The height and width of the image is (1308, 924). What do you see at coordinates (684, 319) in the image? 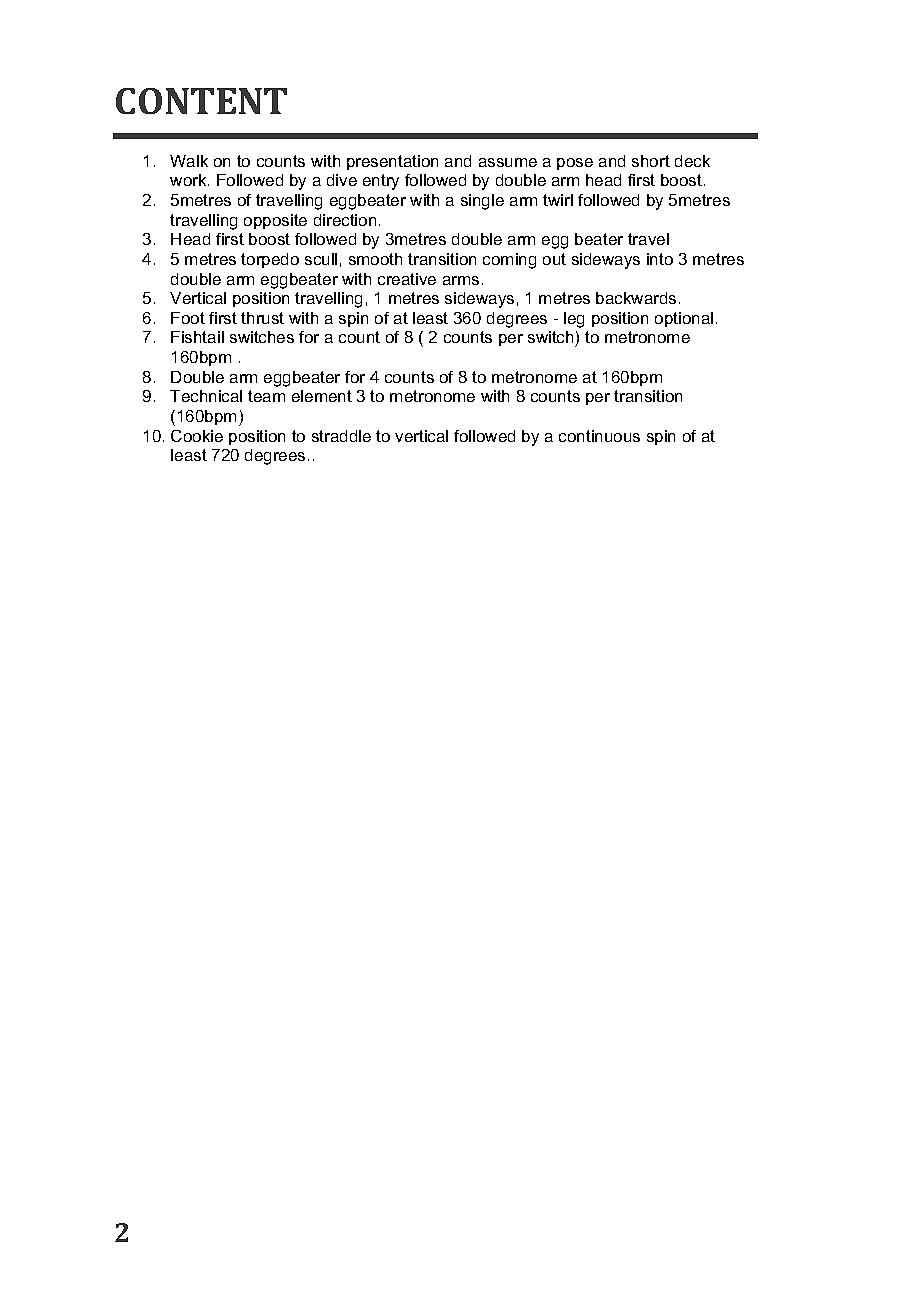
I see `optional` at bounding box center [684, 319].
